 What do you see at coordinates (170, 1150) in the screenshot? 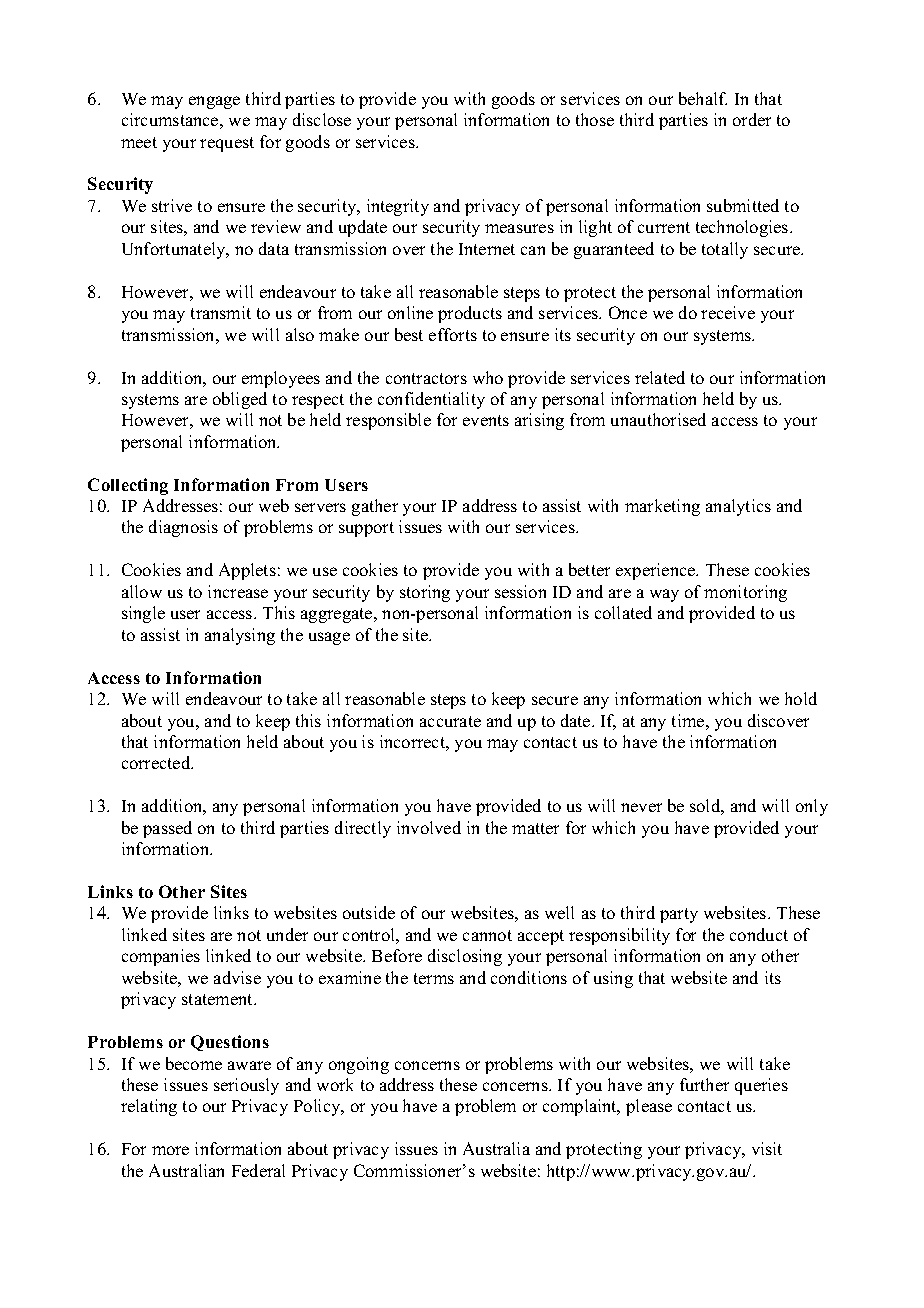
I see `more` at bounding box center [170, 1150].
